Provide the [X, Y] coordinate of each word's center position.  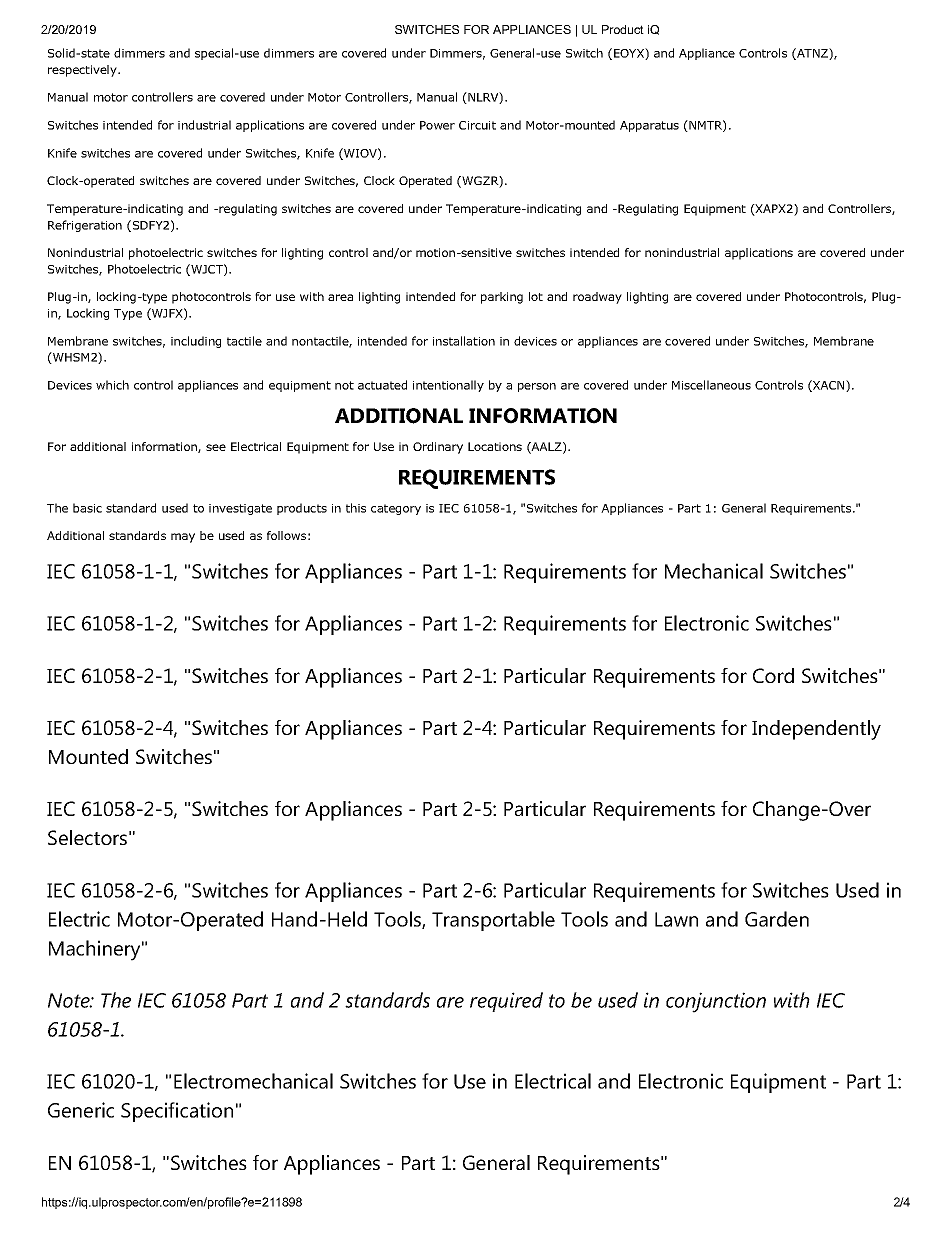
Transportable [493, 921]
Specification [177, 1112]
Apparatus [649, 126]
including [196, 342]
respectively [83, 71]
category [396, 509]
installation [464, 341]
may [183, 538]
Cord [773, 675]
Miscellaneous [711, 385]
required [506, 1002]
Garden [777, 919]
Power [437, 125]
